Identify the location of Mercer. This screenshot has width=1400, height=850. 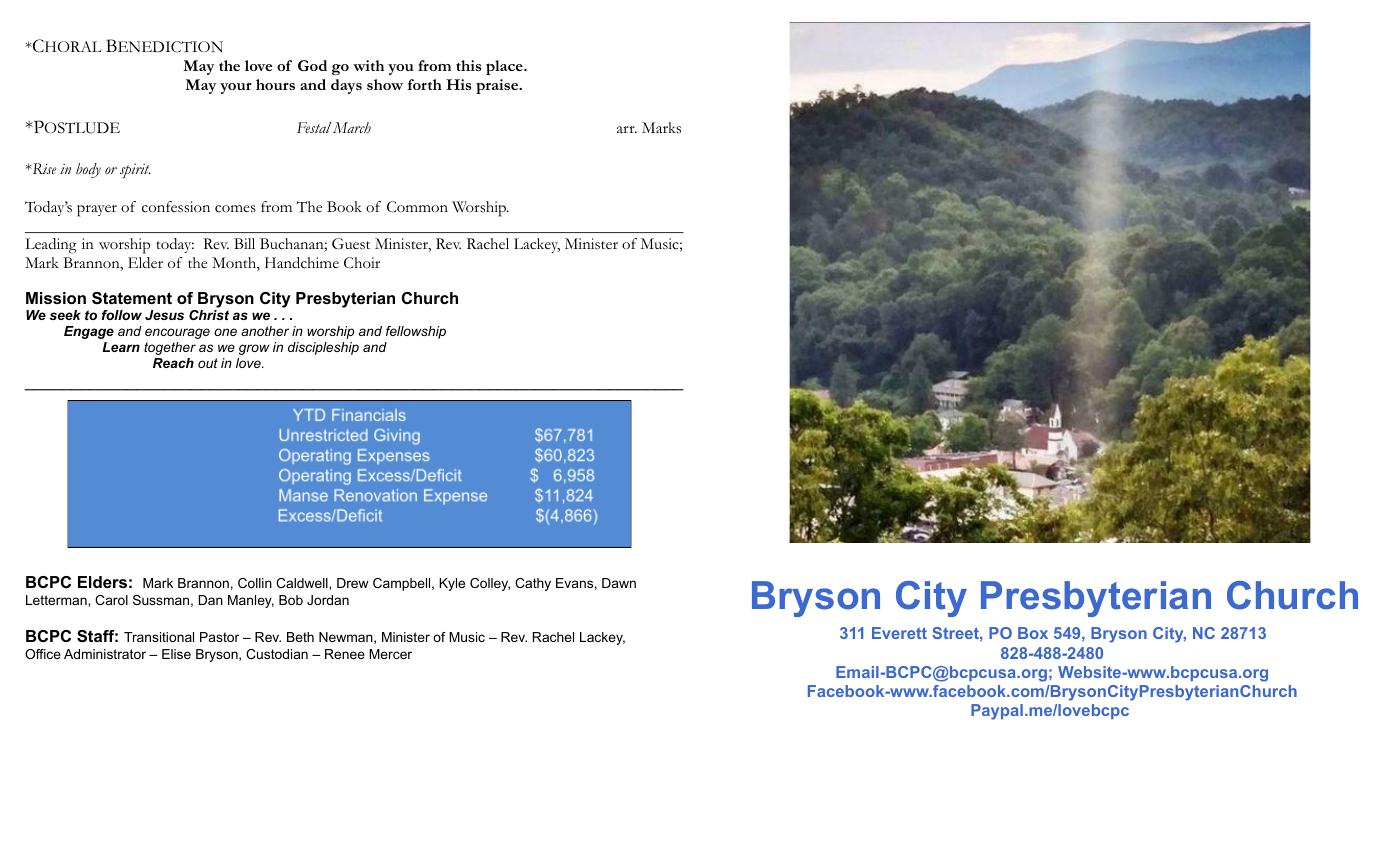
(390, 654).
